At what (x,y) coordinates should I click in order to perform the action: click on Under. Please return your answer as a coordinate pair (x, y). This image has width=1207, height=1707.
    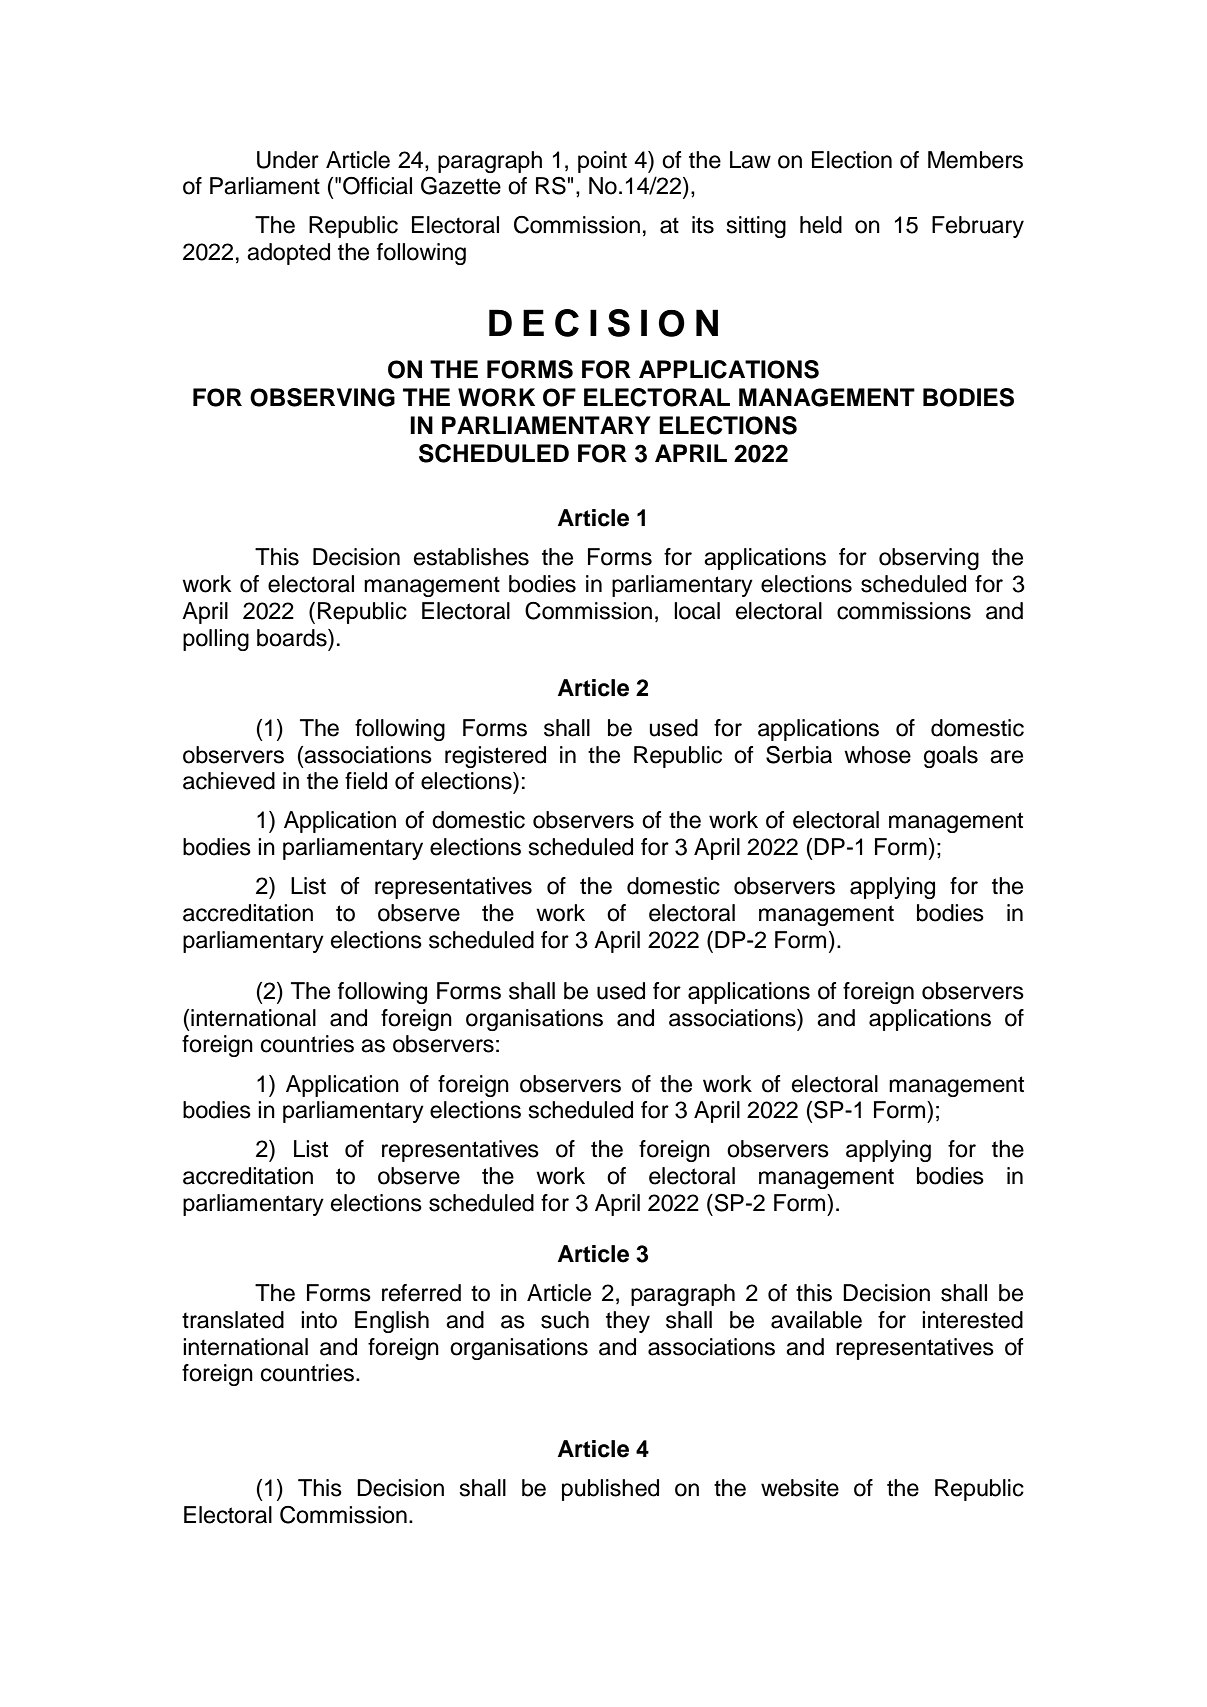
    Looking at the image, I should click on (288, 160).
